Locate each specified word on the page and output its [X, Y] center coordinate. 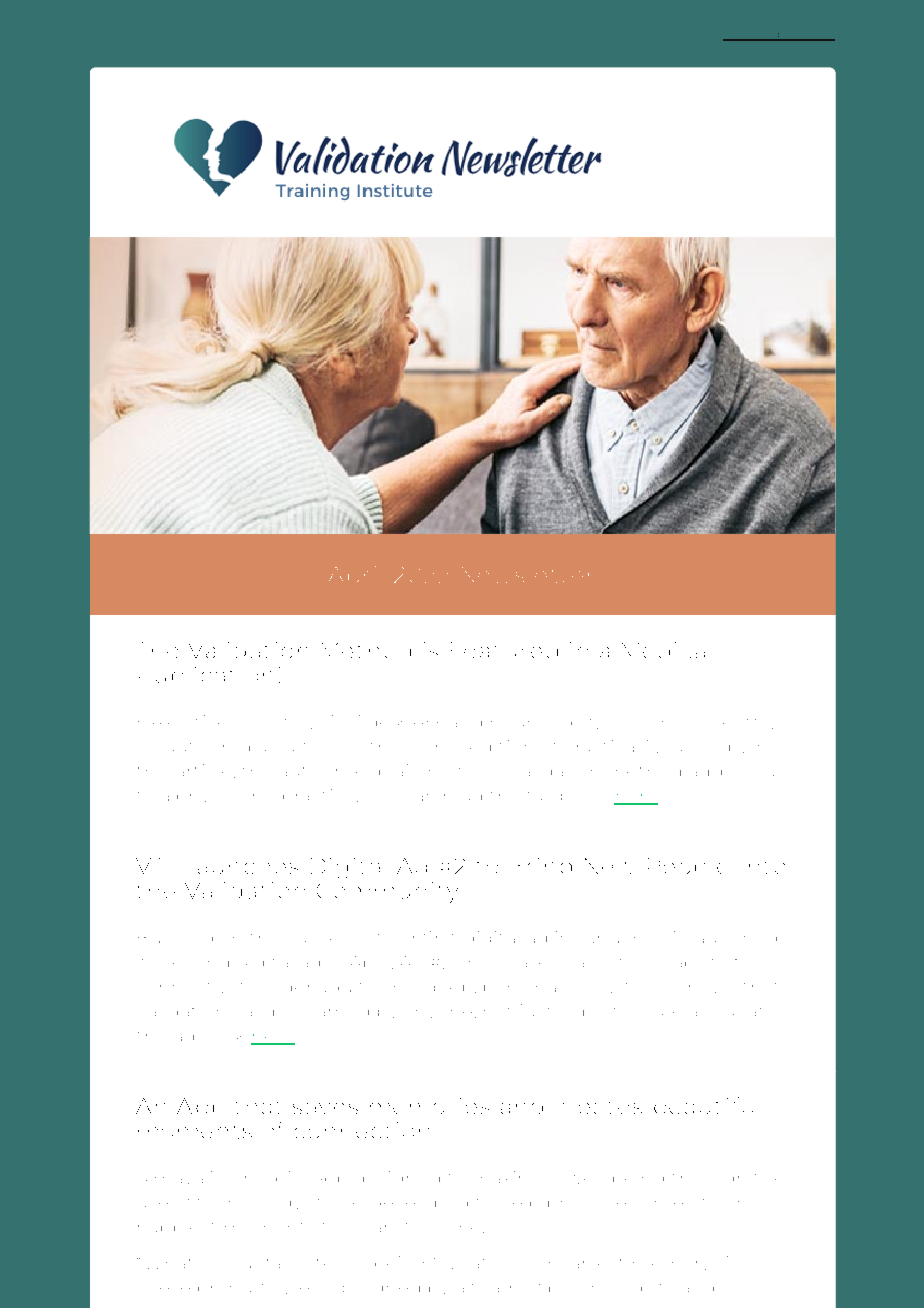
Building [175, 940]
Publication [205, 675]
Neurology [695, 746]
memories [429, 1106]
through [706, 1177]
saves [325, 1108]
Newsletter [525, 575]
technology [248, 1204]
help [522, 1204]
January [614, 939]
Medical [663, 650]
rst [444, 936]
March [436, 746]
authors [311, 771]
